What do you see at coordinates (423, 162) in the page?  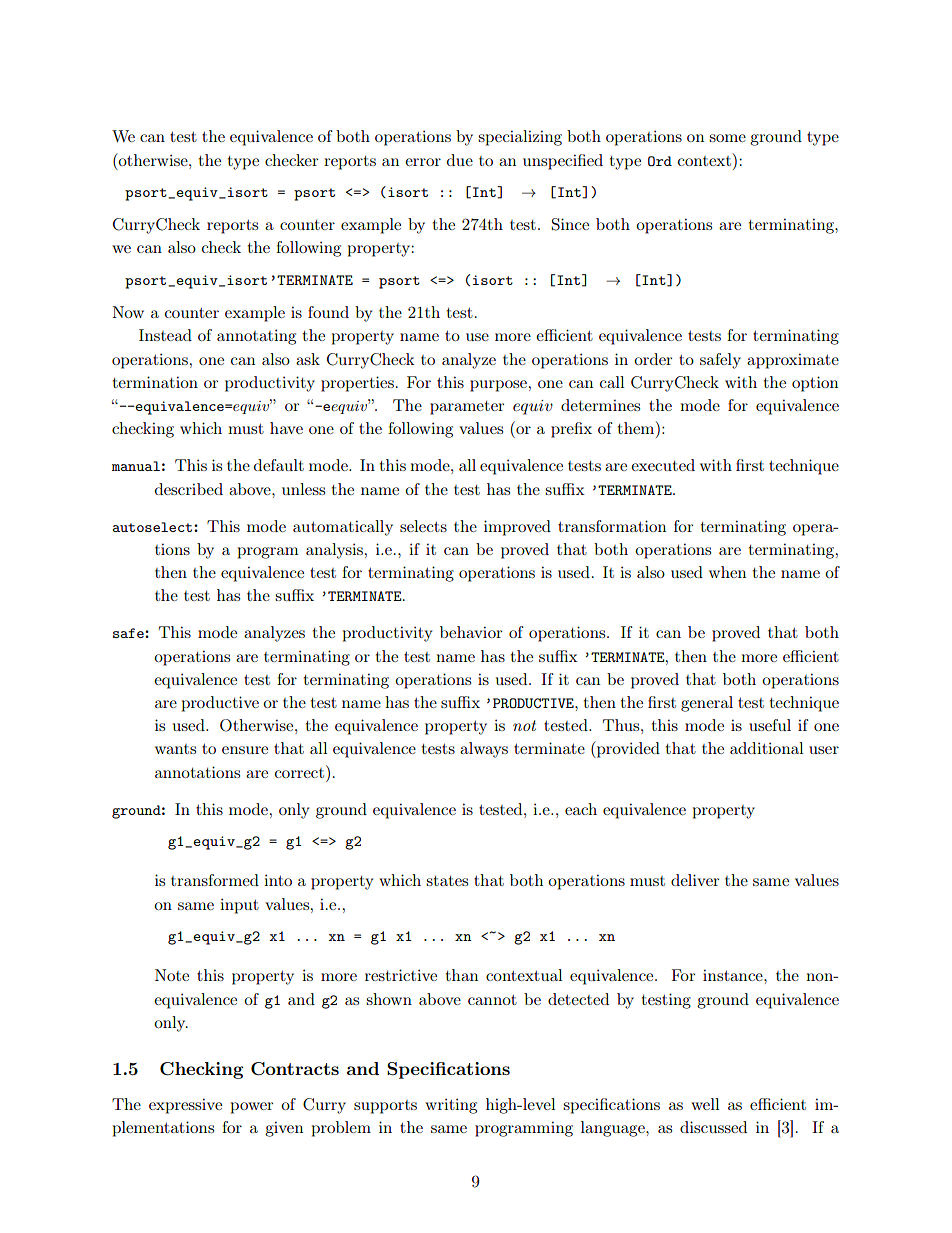 I see `error` at bounding box center [423, 162].
